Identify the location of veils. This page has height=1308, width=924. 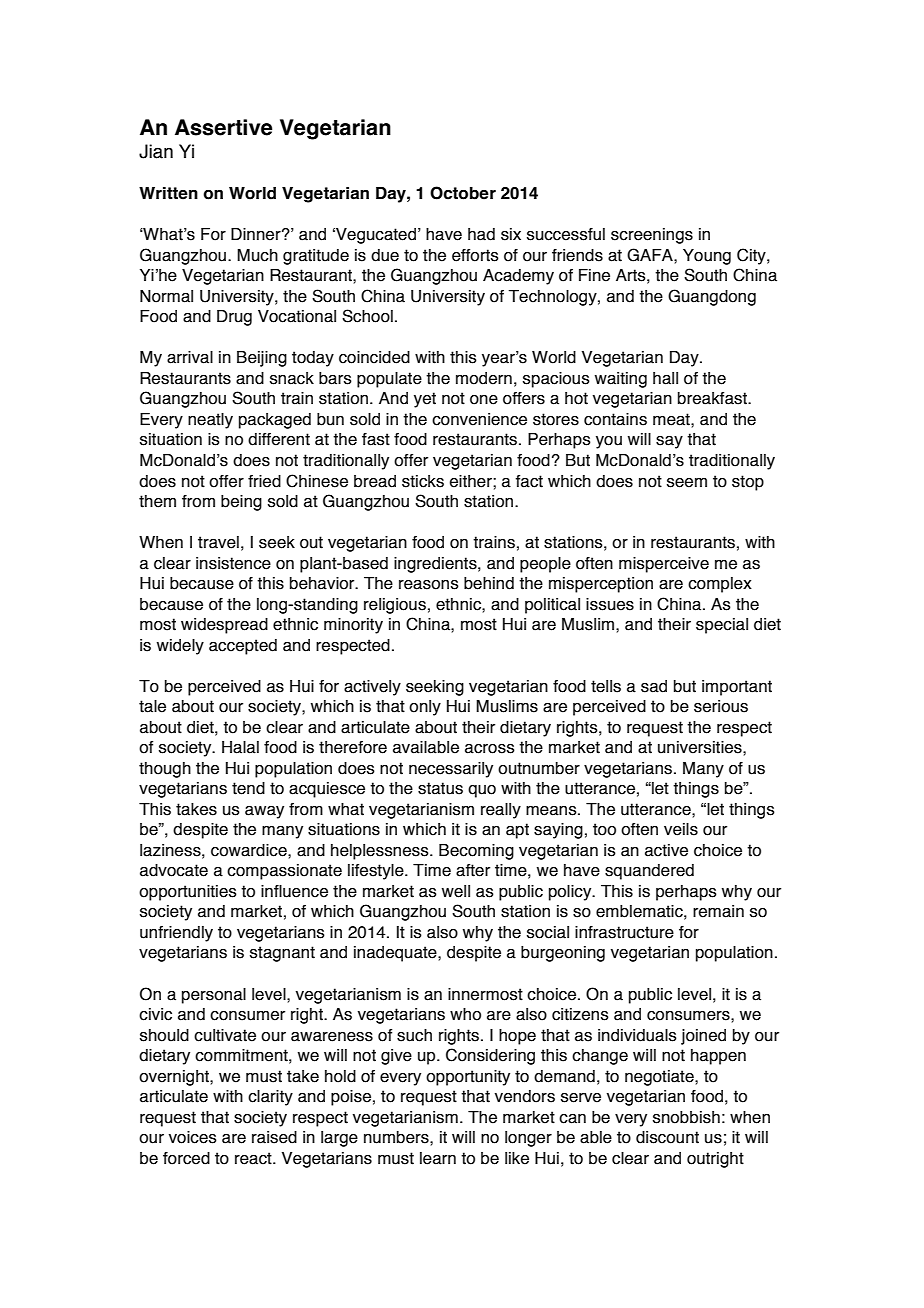
(681, 829).
